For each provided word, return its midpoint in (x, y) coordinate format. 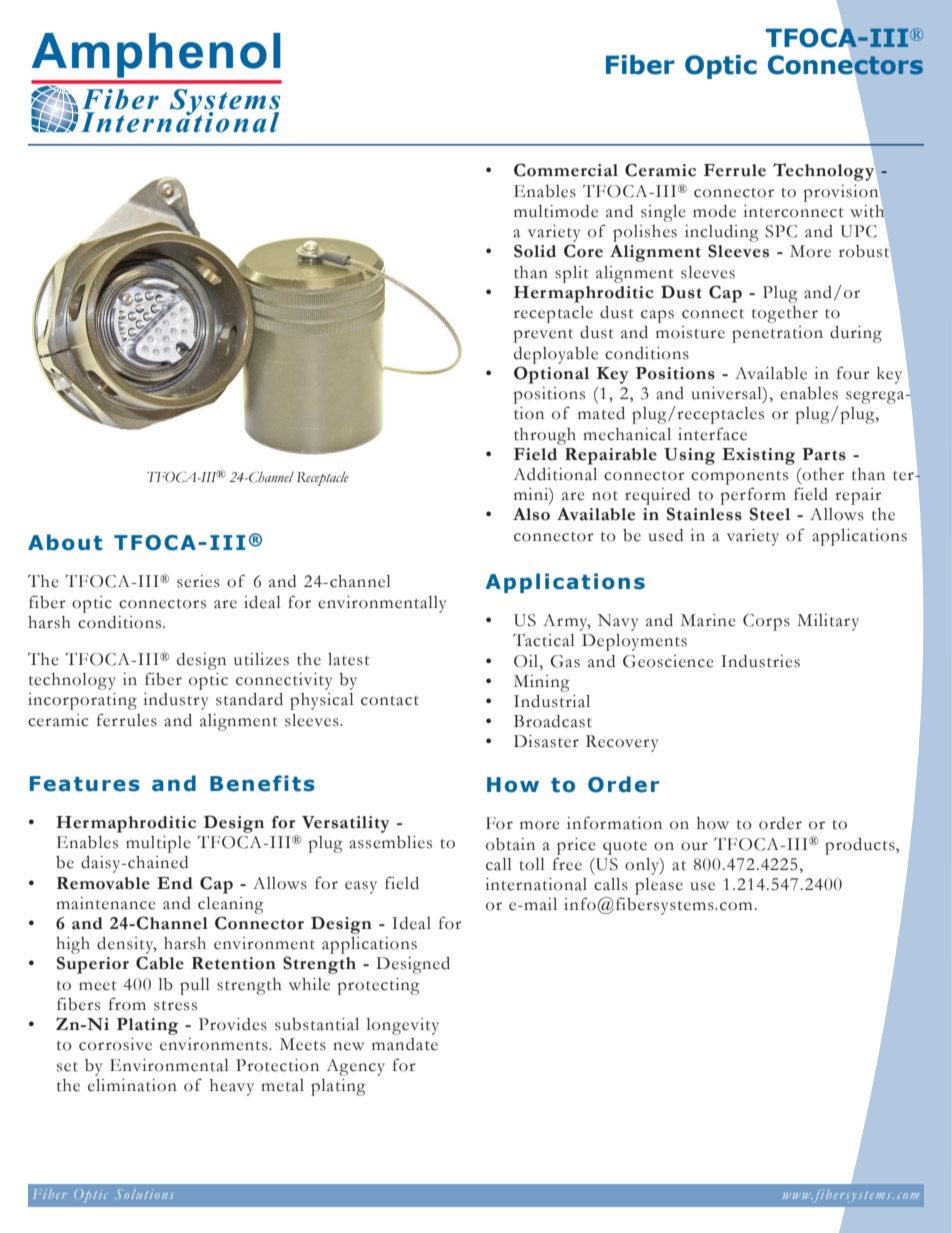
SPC (781, 231)
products (861, 846)
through (545, 436)
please (659, 886)
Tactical (544, 640)
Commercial (566, 170)
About (65, 542)
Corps (766, 622)
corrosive (115, 1044)
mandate (405, 1044)
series (198, 581)
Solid (535, 251)
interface (712, 434)
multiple (158, 844)
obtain (510, 844)
